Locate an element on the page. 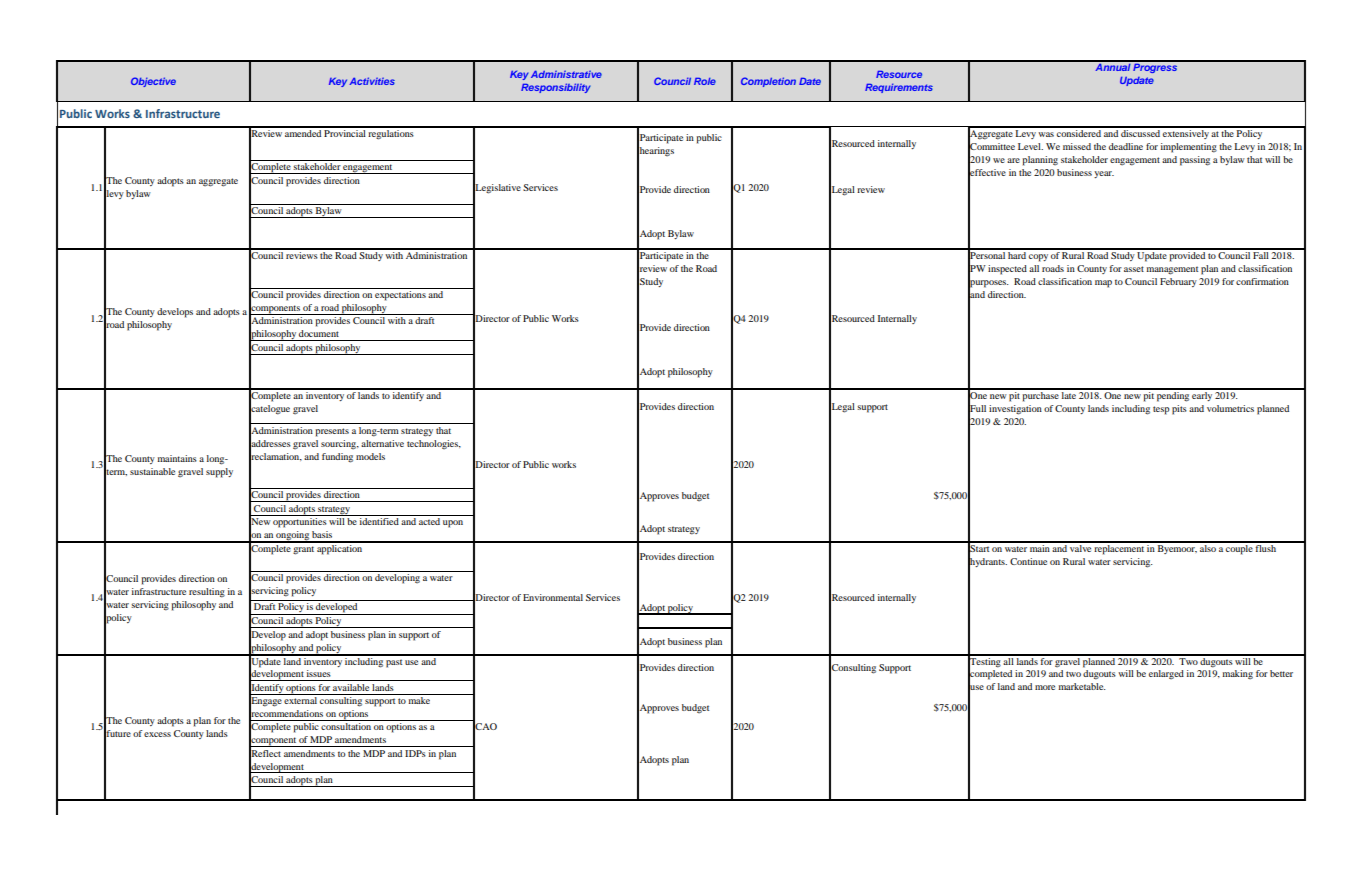 This image has width=1372, height=887. year is located at coordinates (1104, 174).
